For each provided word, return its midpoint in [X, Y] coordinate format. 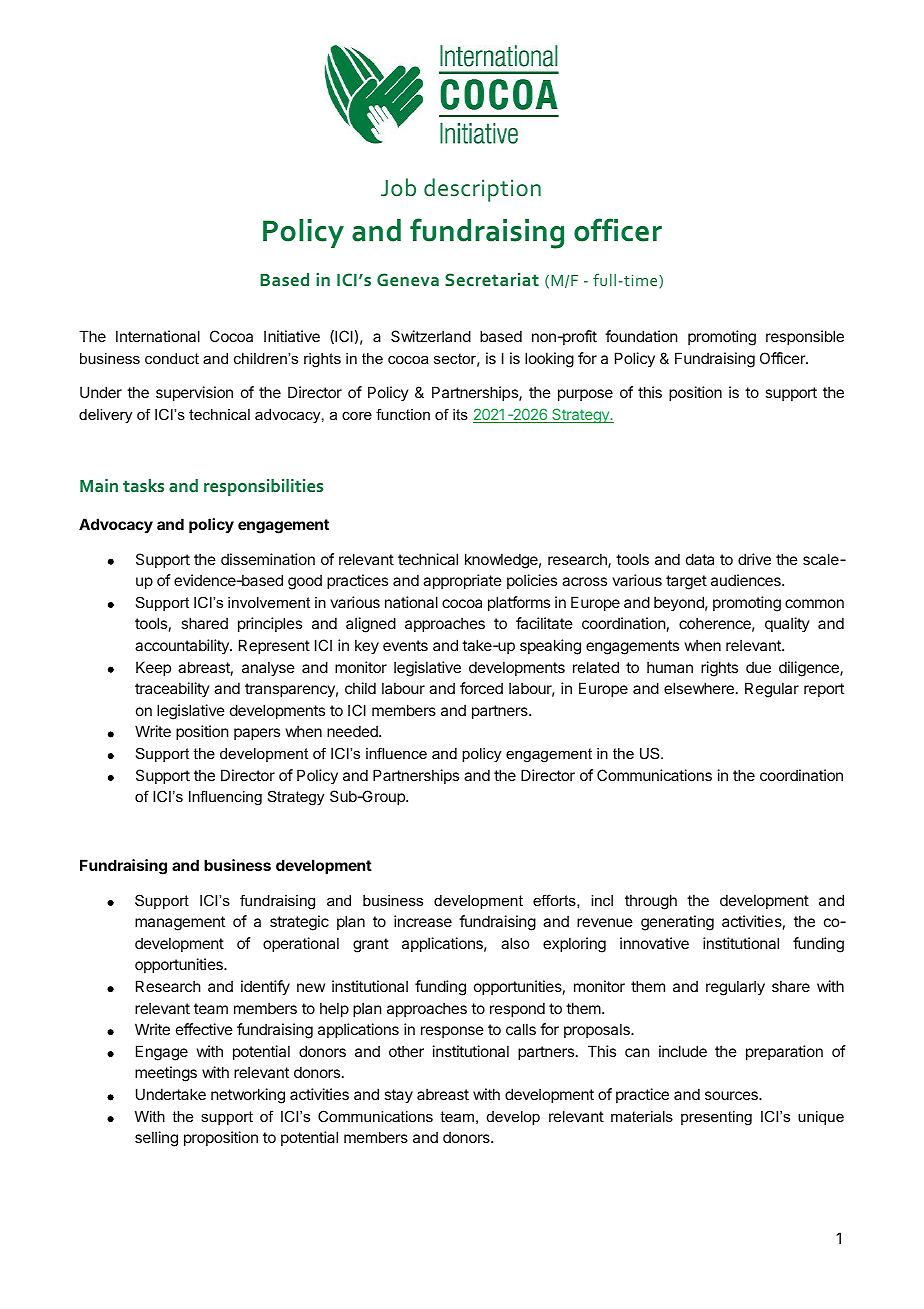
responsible [805, 337]
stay [398, 1096]
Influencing [225, 798]
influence [396, 753]
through [651, 902]
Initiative [292, 336]
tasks [143, 485]
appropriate [462, 581]
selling [156, 1139]
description [482, 190]
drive [754, 559]
